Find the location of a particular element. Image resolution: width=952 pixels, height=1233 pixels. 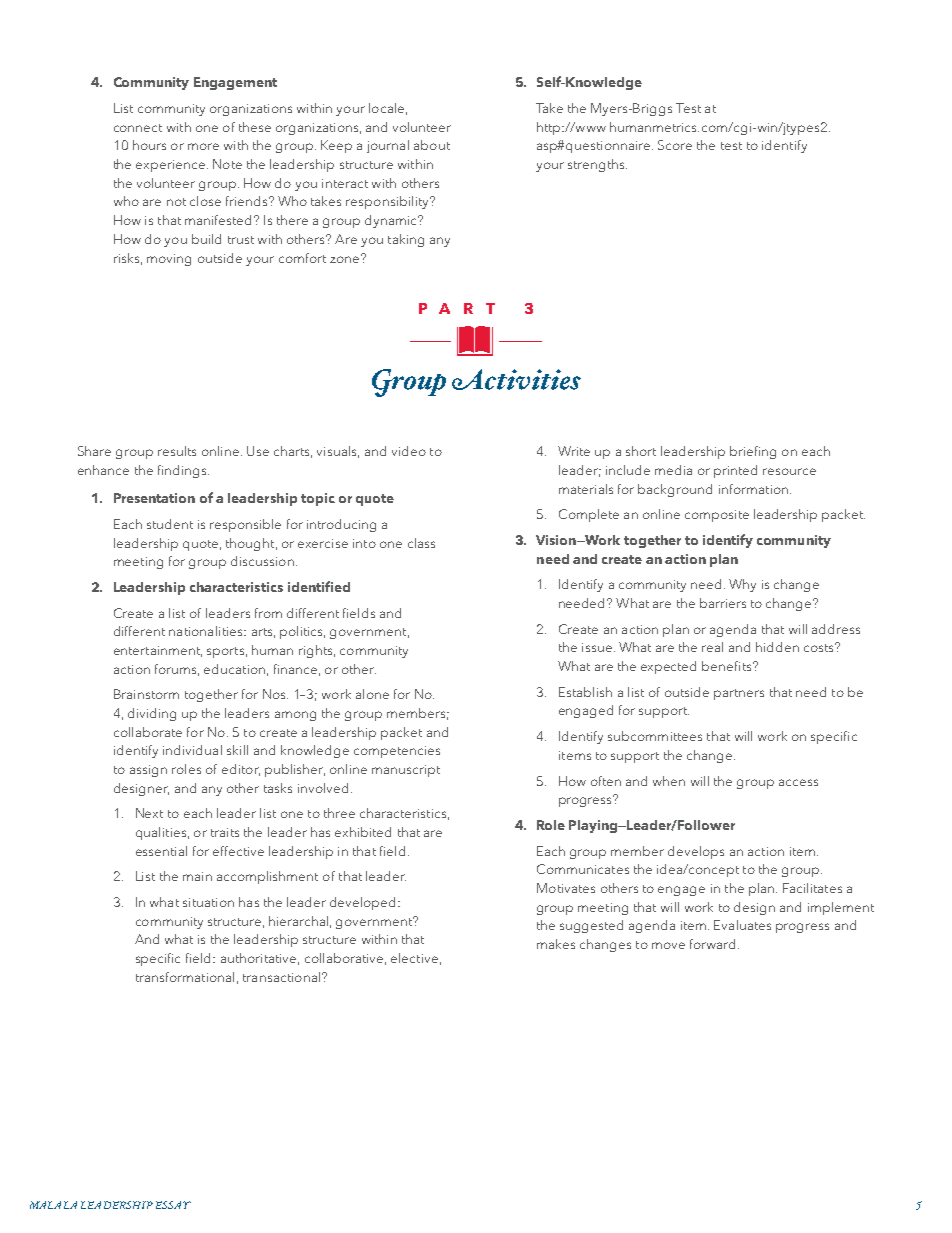

alone is located at coordinates (372, 694).
